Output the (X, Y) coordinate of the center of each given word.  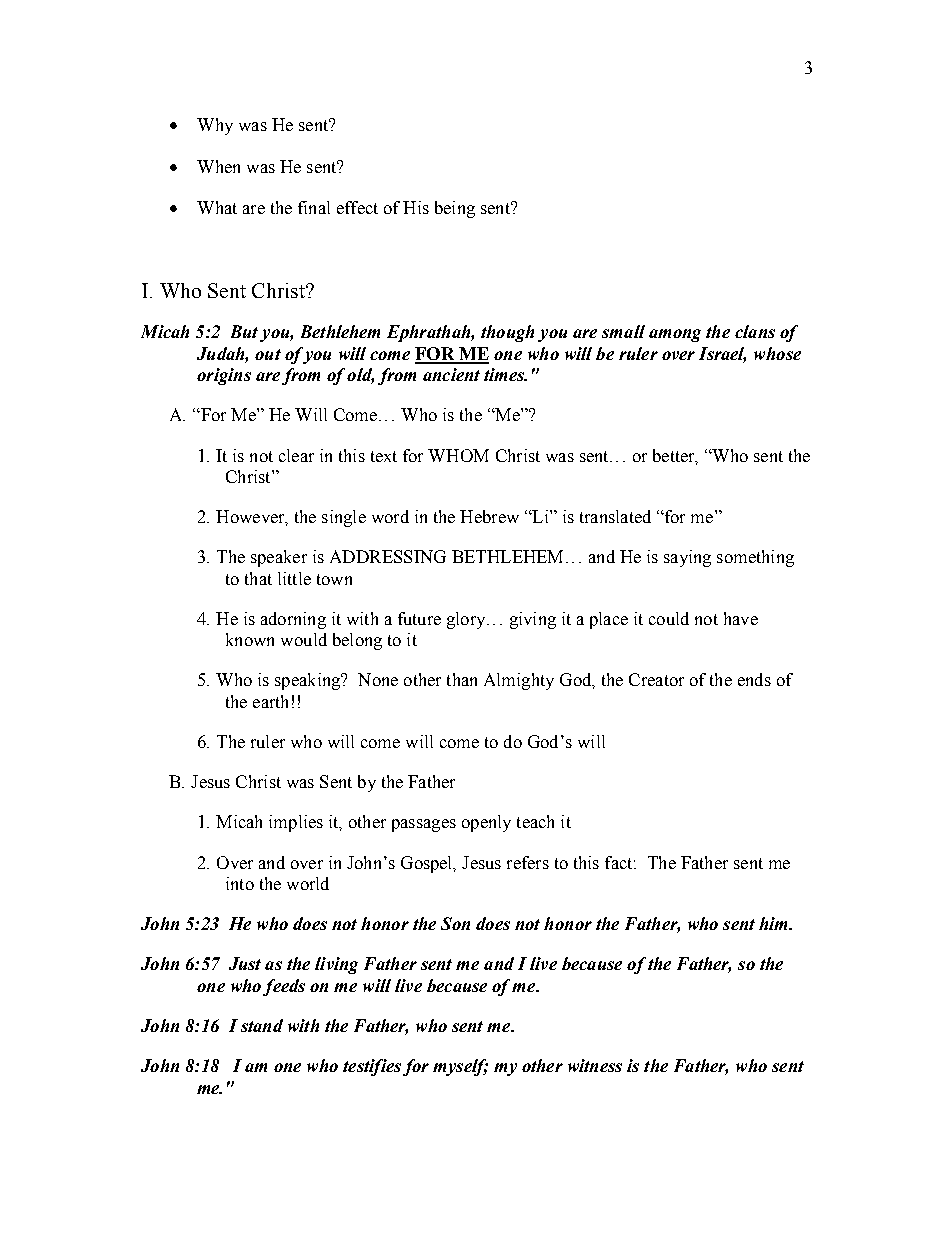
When (218, 166)
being (455, 209)
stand (262, 1025)
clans (755, 331)
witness (595, 1065)
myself (460, 1067)
